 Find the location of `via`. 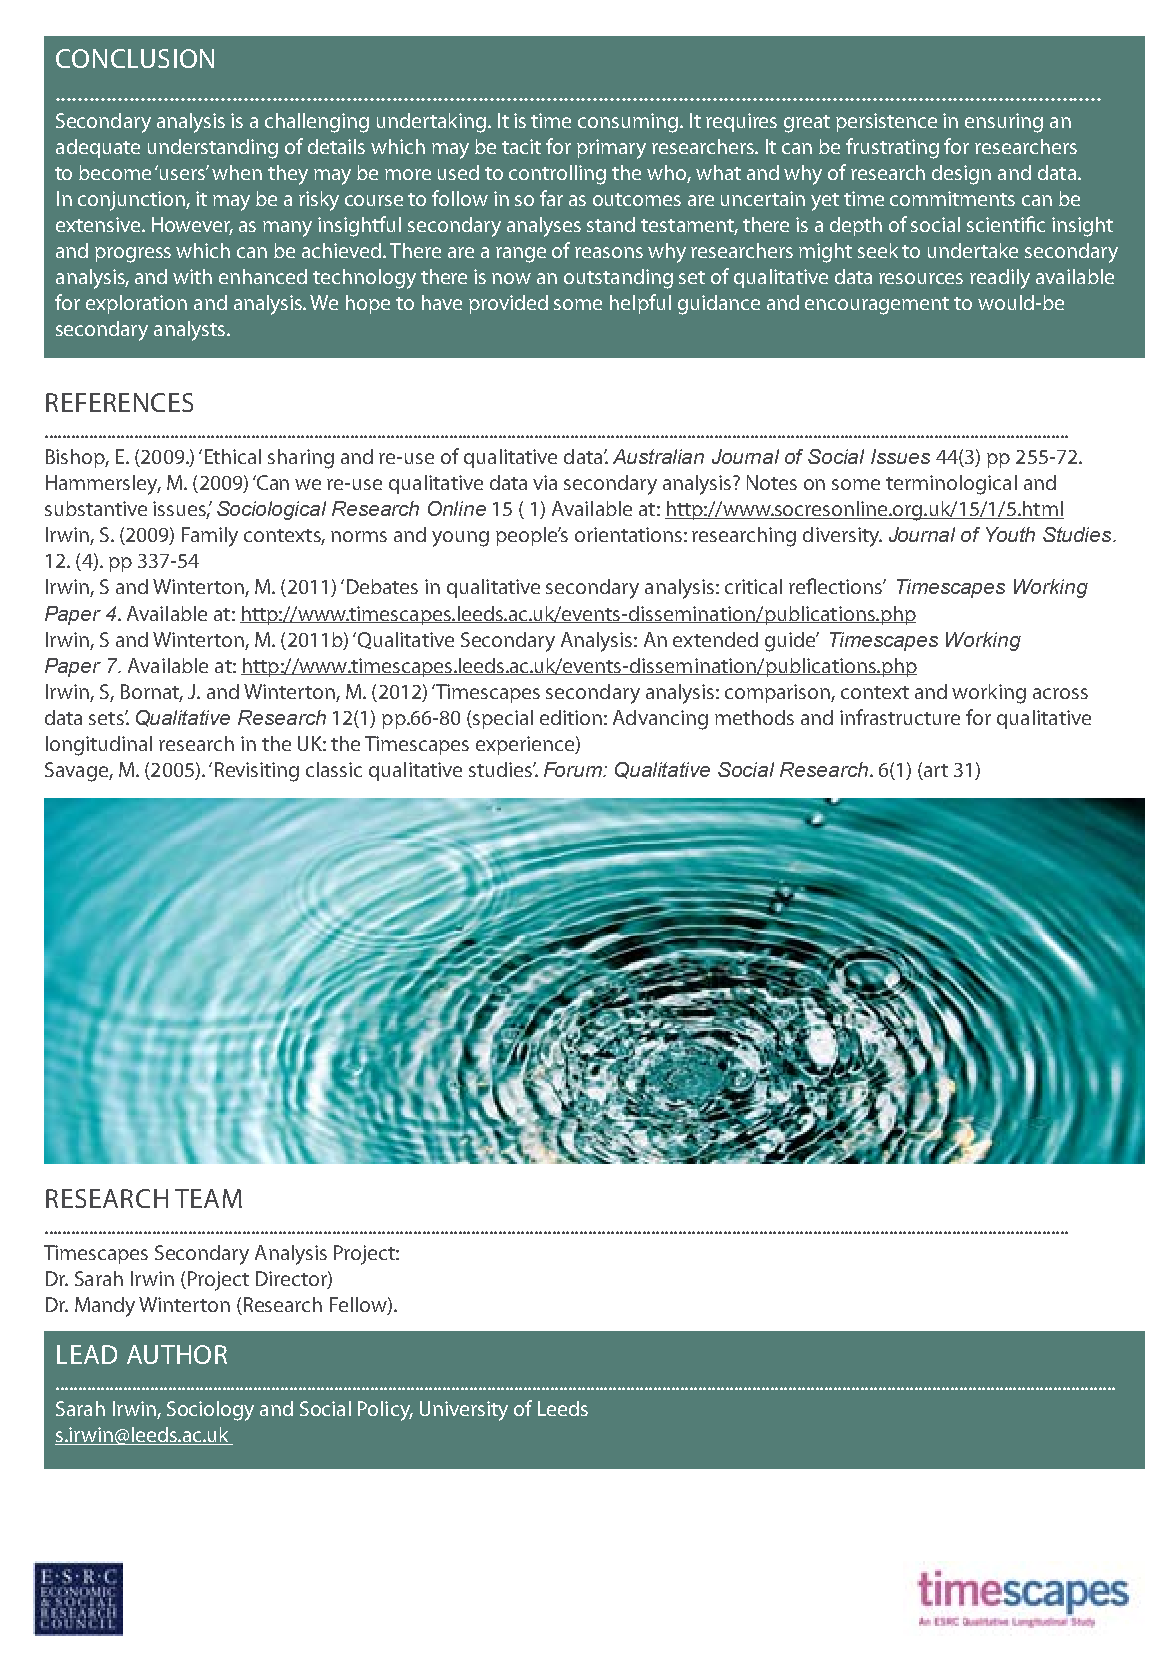

via is located at coordinates (545, 482).
